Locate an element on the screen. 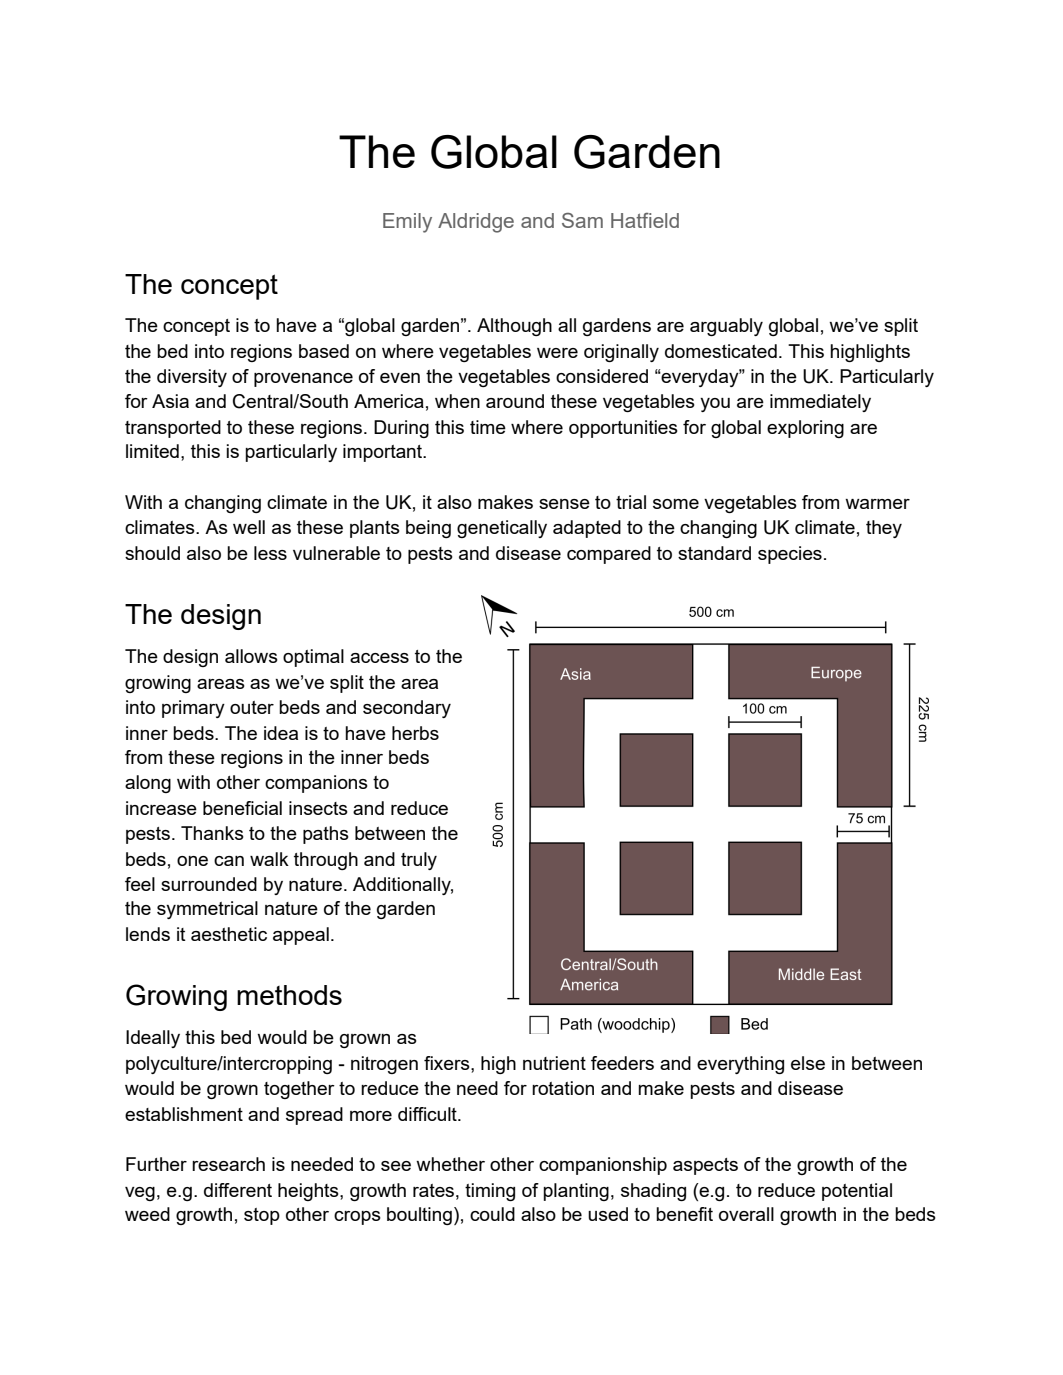 This screenshot has width=1063, height=1375. different is located at coordinates (238, 1190).
